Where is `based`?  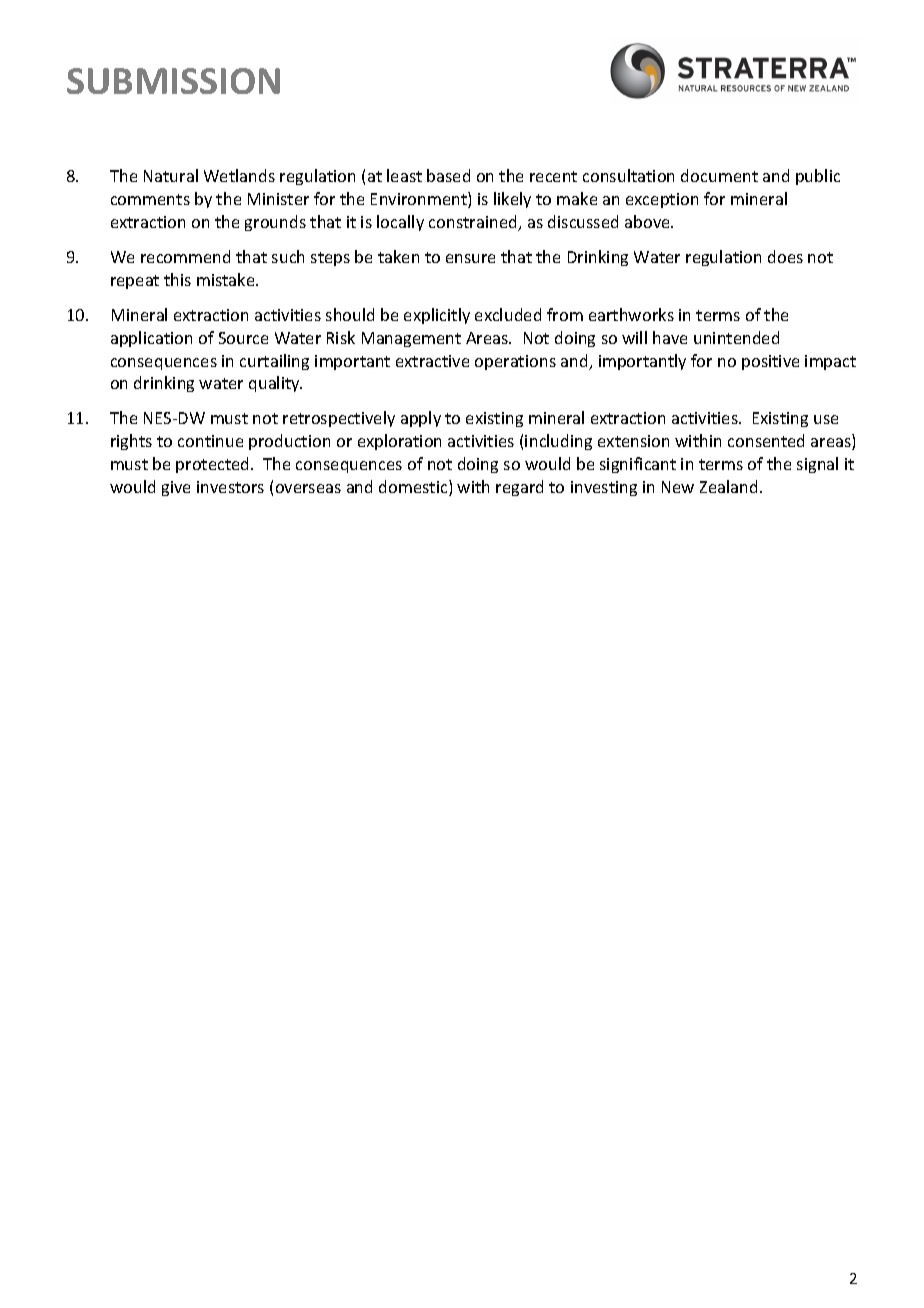
based is located at coordinates (448, 175).
